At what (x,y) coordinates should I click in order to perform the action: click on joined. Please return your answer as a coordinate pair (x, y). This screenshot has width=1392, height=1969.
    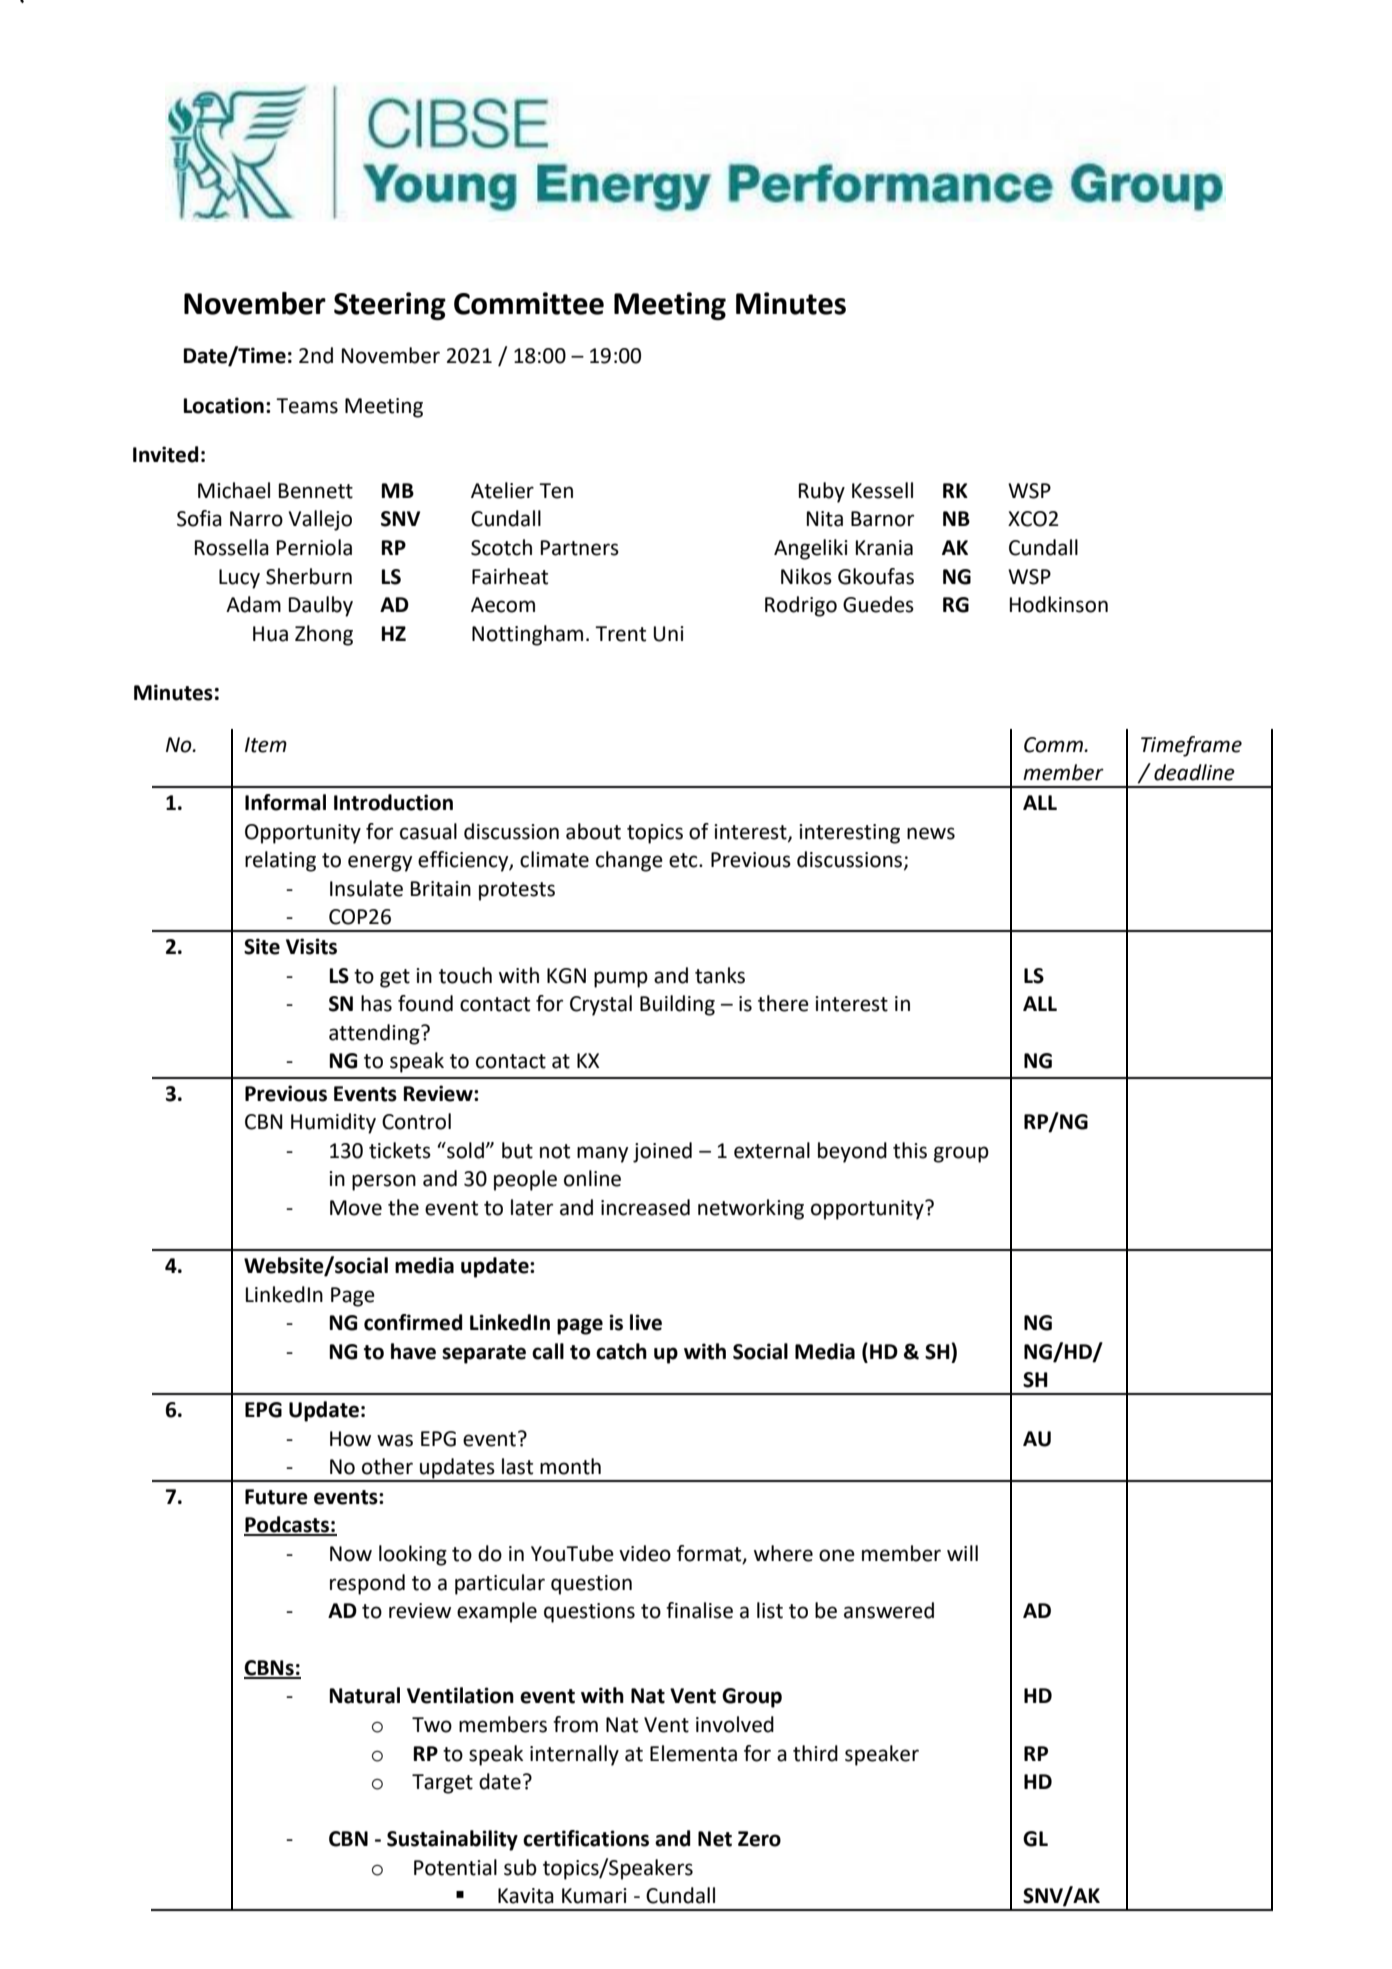
    Looking at the image, I should click on (662, 1152).
